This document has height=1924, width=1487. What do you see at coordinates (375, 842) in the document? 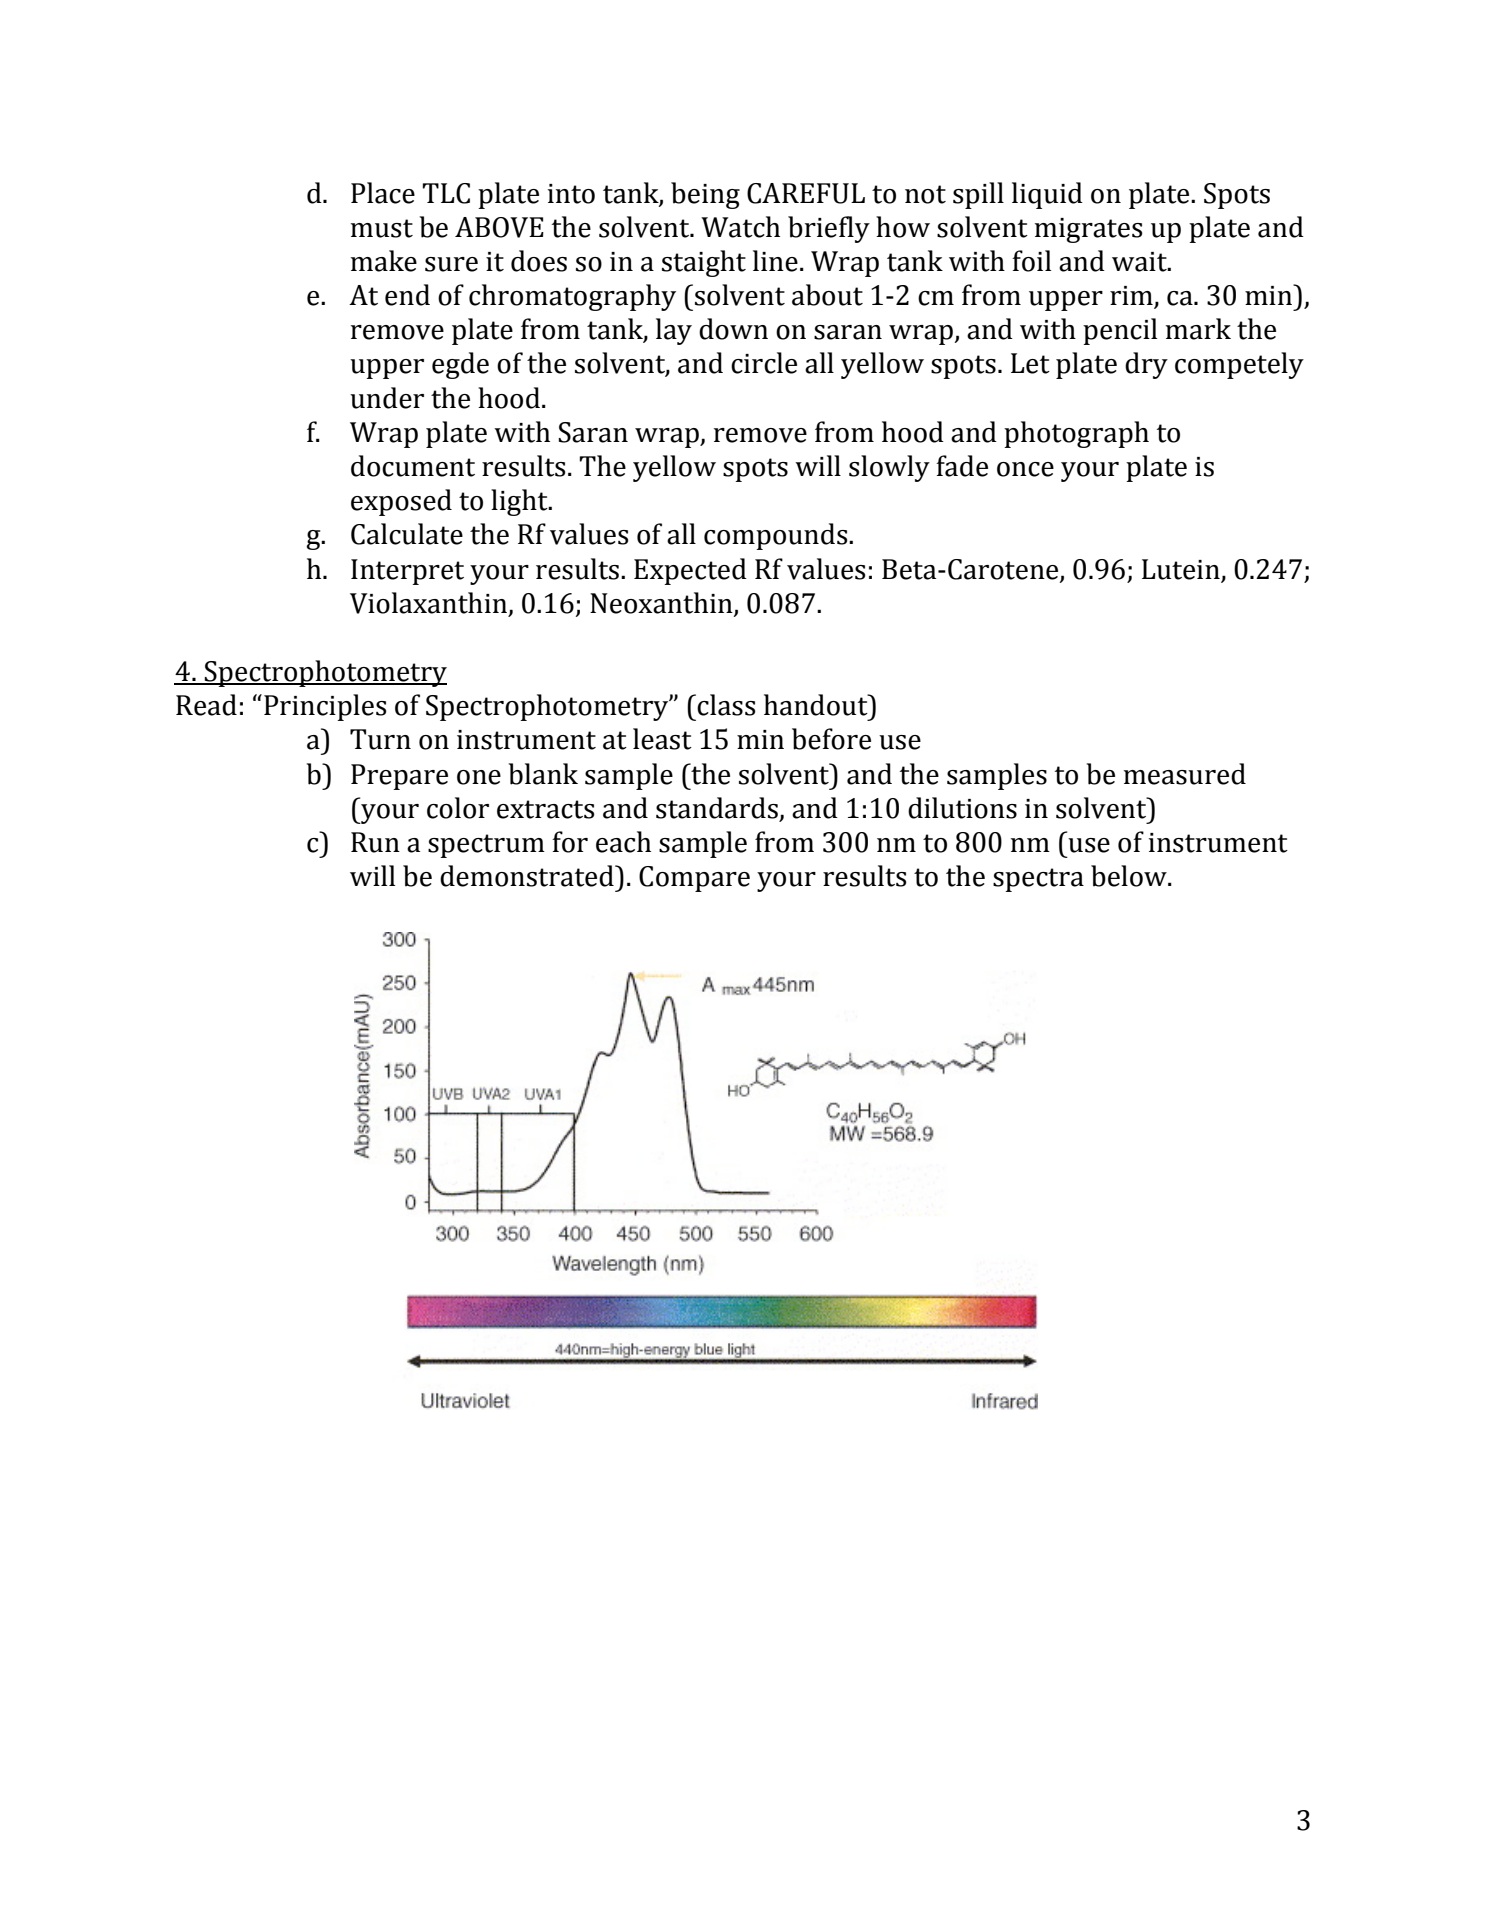
I see `Run` at bounding box center [375, 842].
